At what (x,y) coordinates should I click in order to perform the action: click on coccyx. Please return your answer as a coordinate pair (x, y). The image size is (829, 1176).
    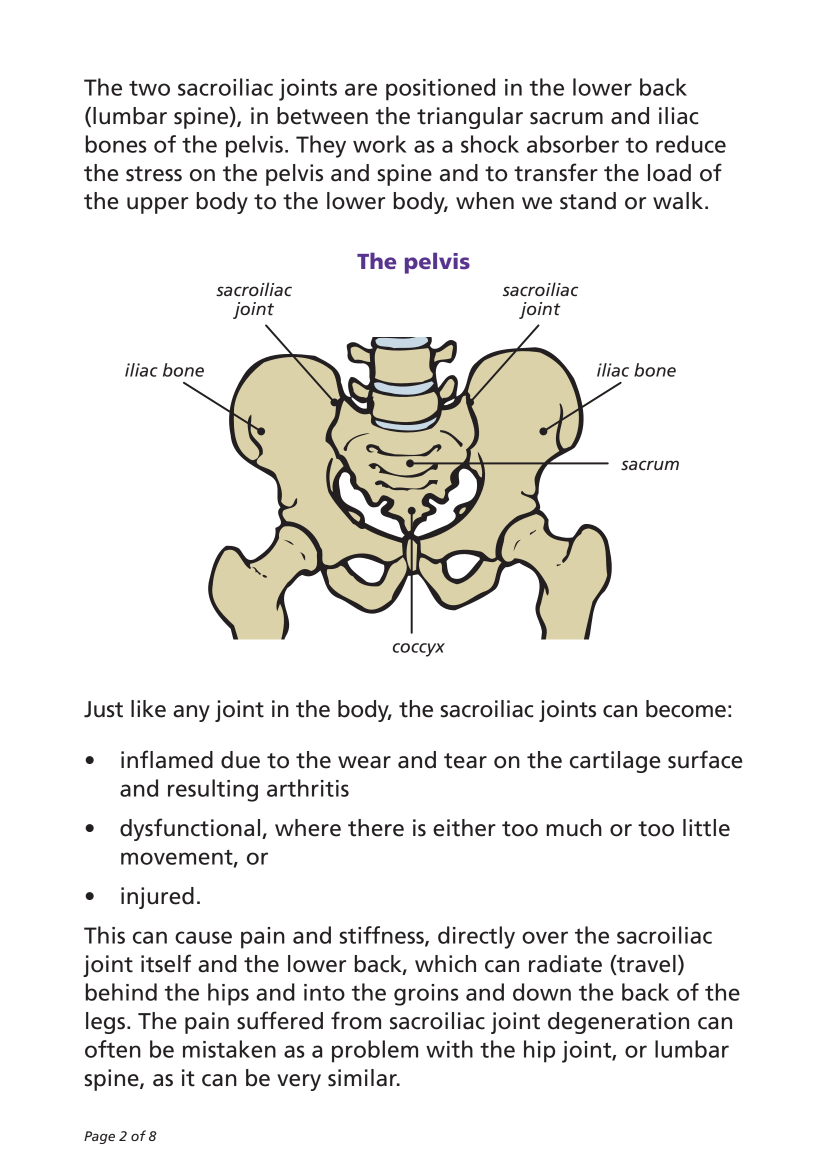
    Looking at the image, I should click on (419, 650).
